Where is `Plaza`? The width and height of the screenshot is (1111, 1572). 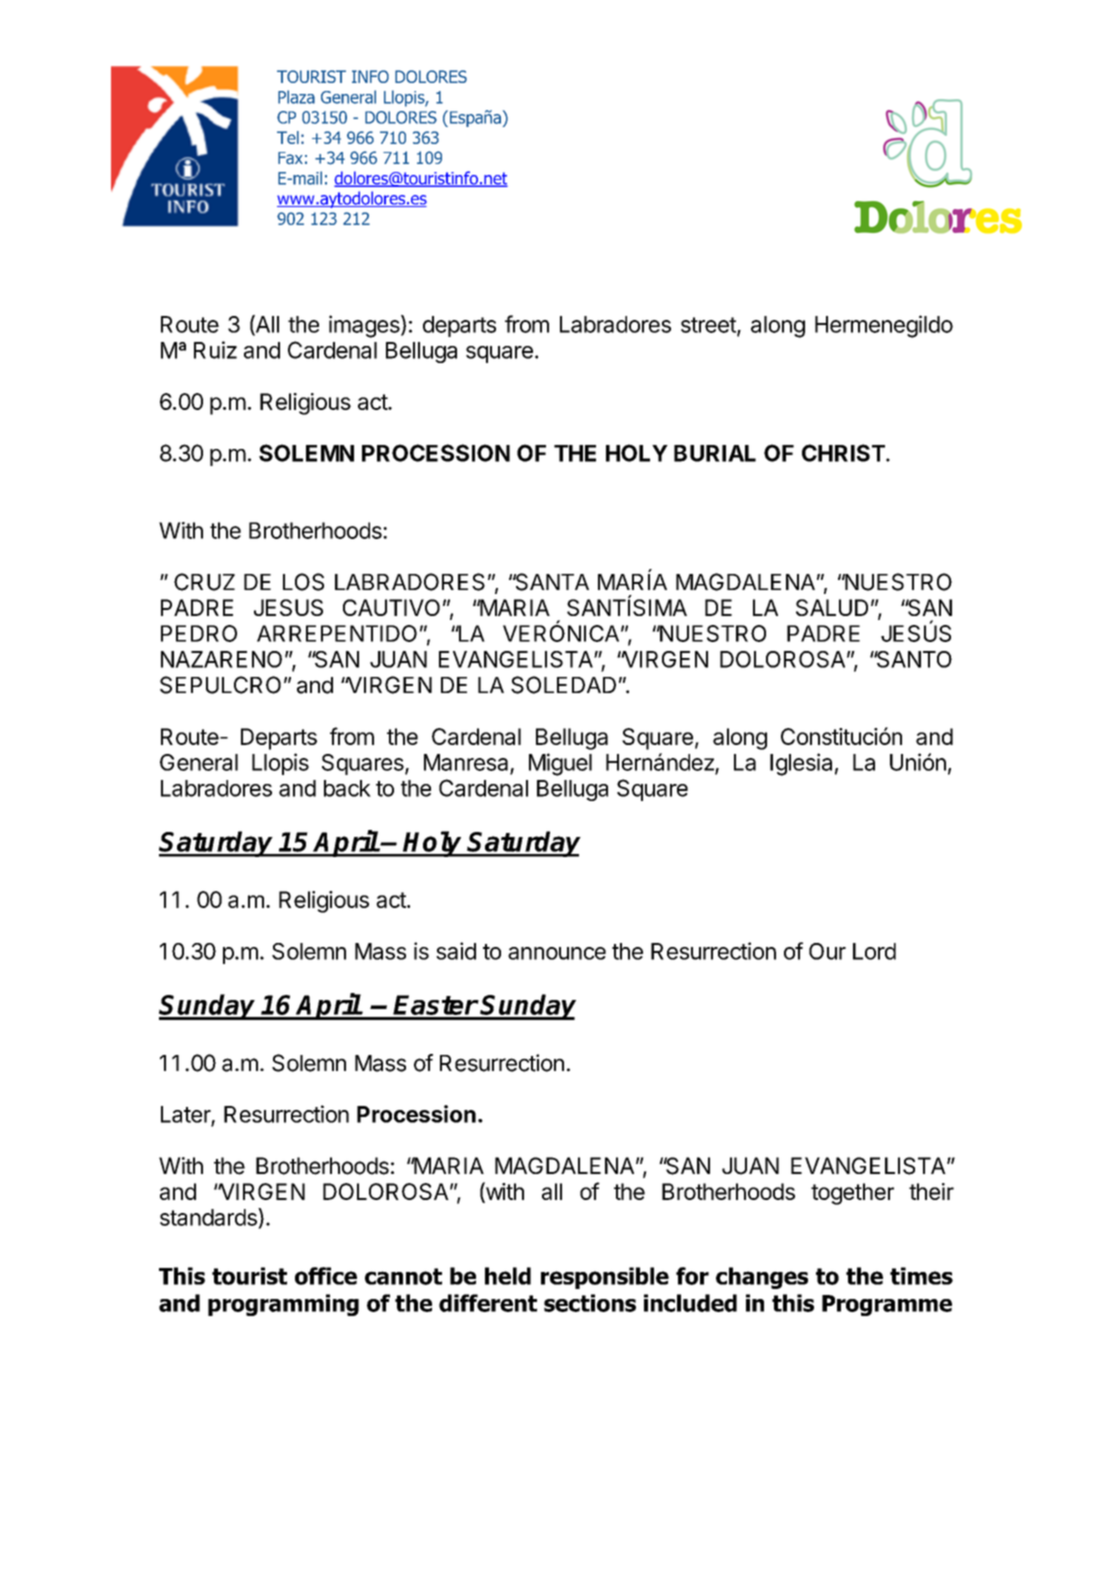 Plaza is located at coordinates (296, 97).
